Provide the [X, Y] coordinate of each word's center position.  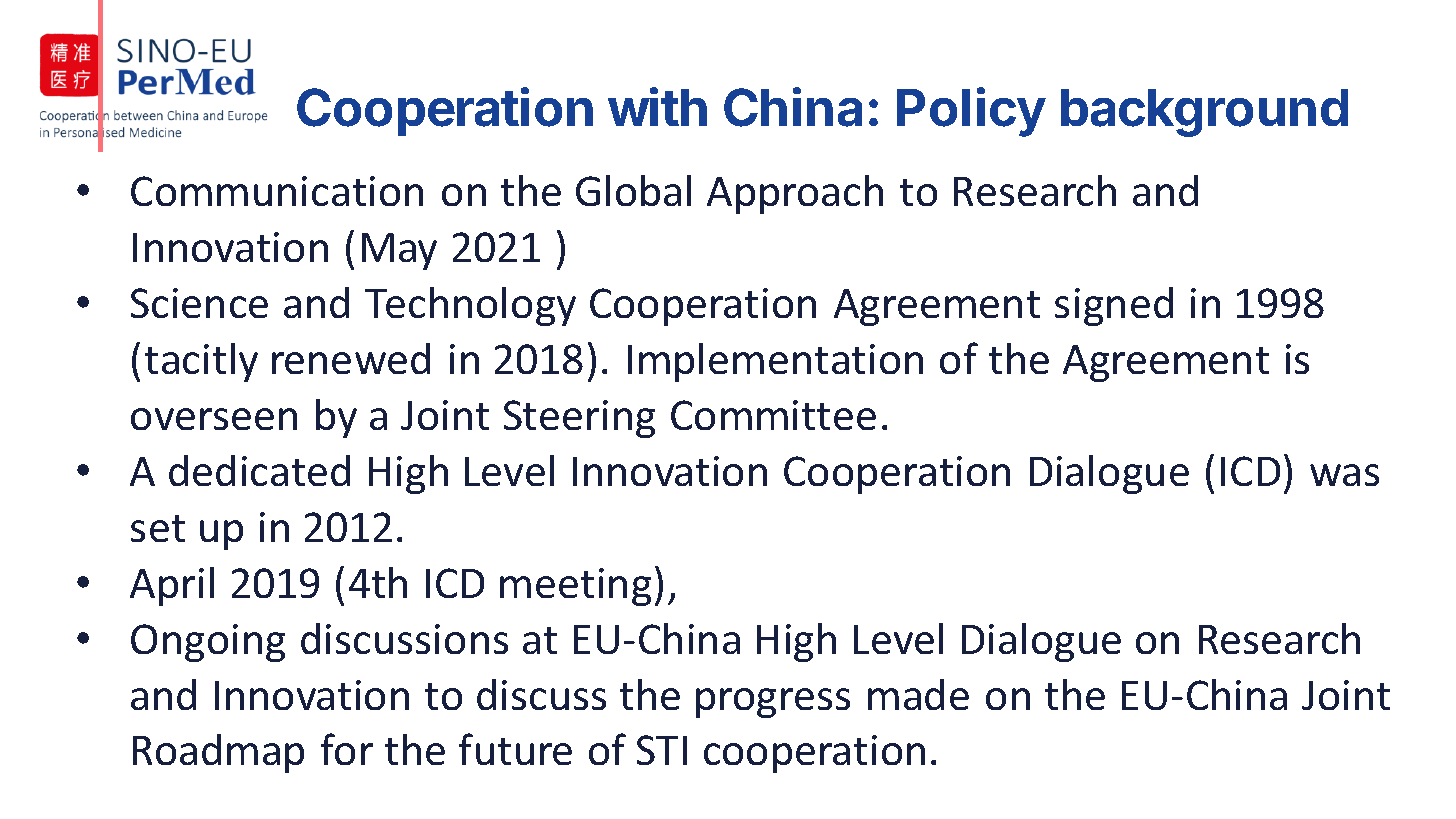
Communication [277, 191]
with [657, 106]
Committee [773, 415]
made [918, 694]
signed [1114, 306]
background [1204, 113]
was [1344, 475]
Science [199, 303]
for [347, 749]
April [172, 586]
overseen [214, 419]
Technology [470, 306]
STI [662, 750]
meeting [575, 587]
